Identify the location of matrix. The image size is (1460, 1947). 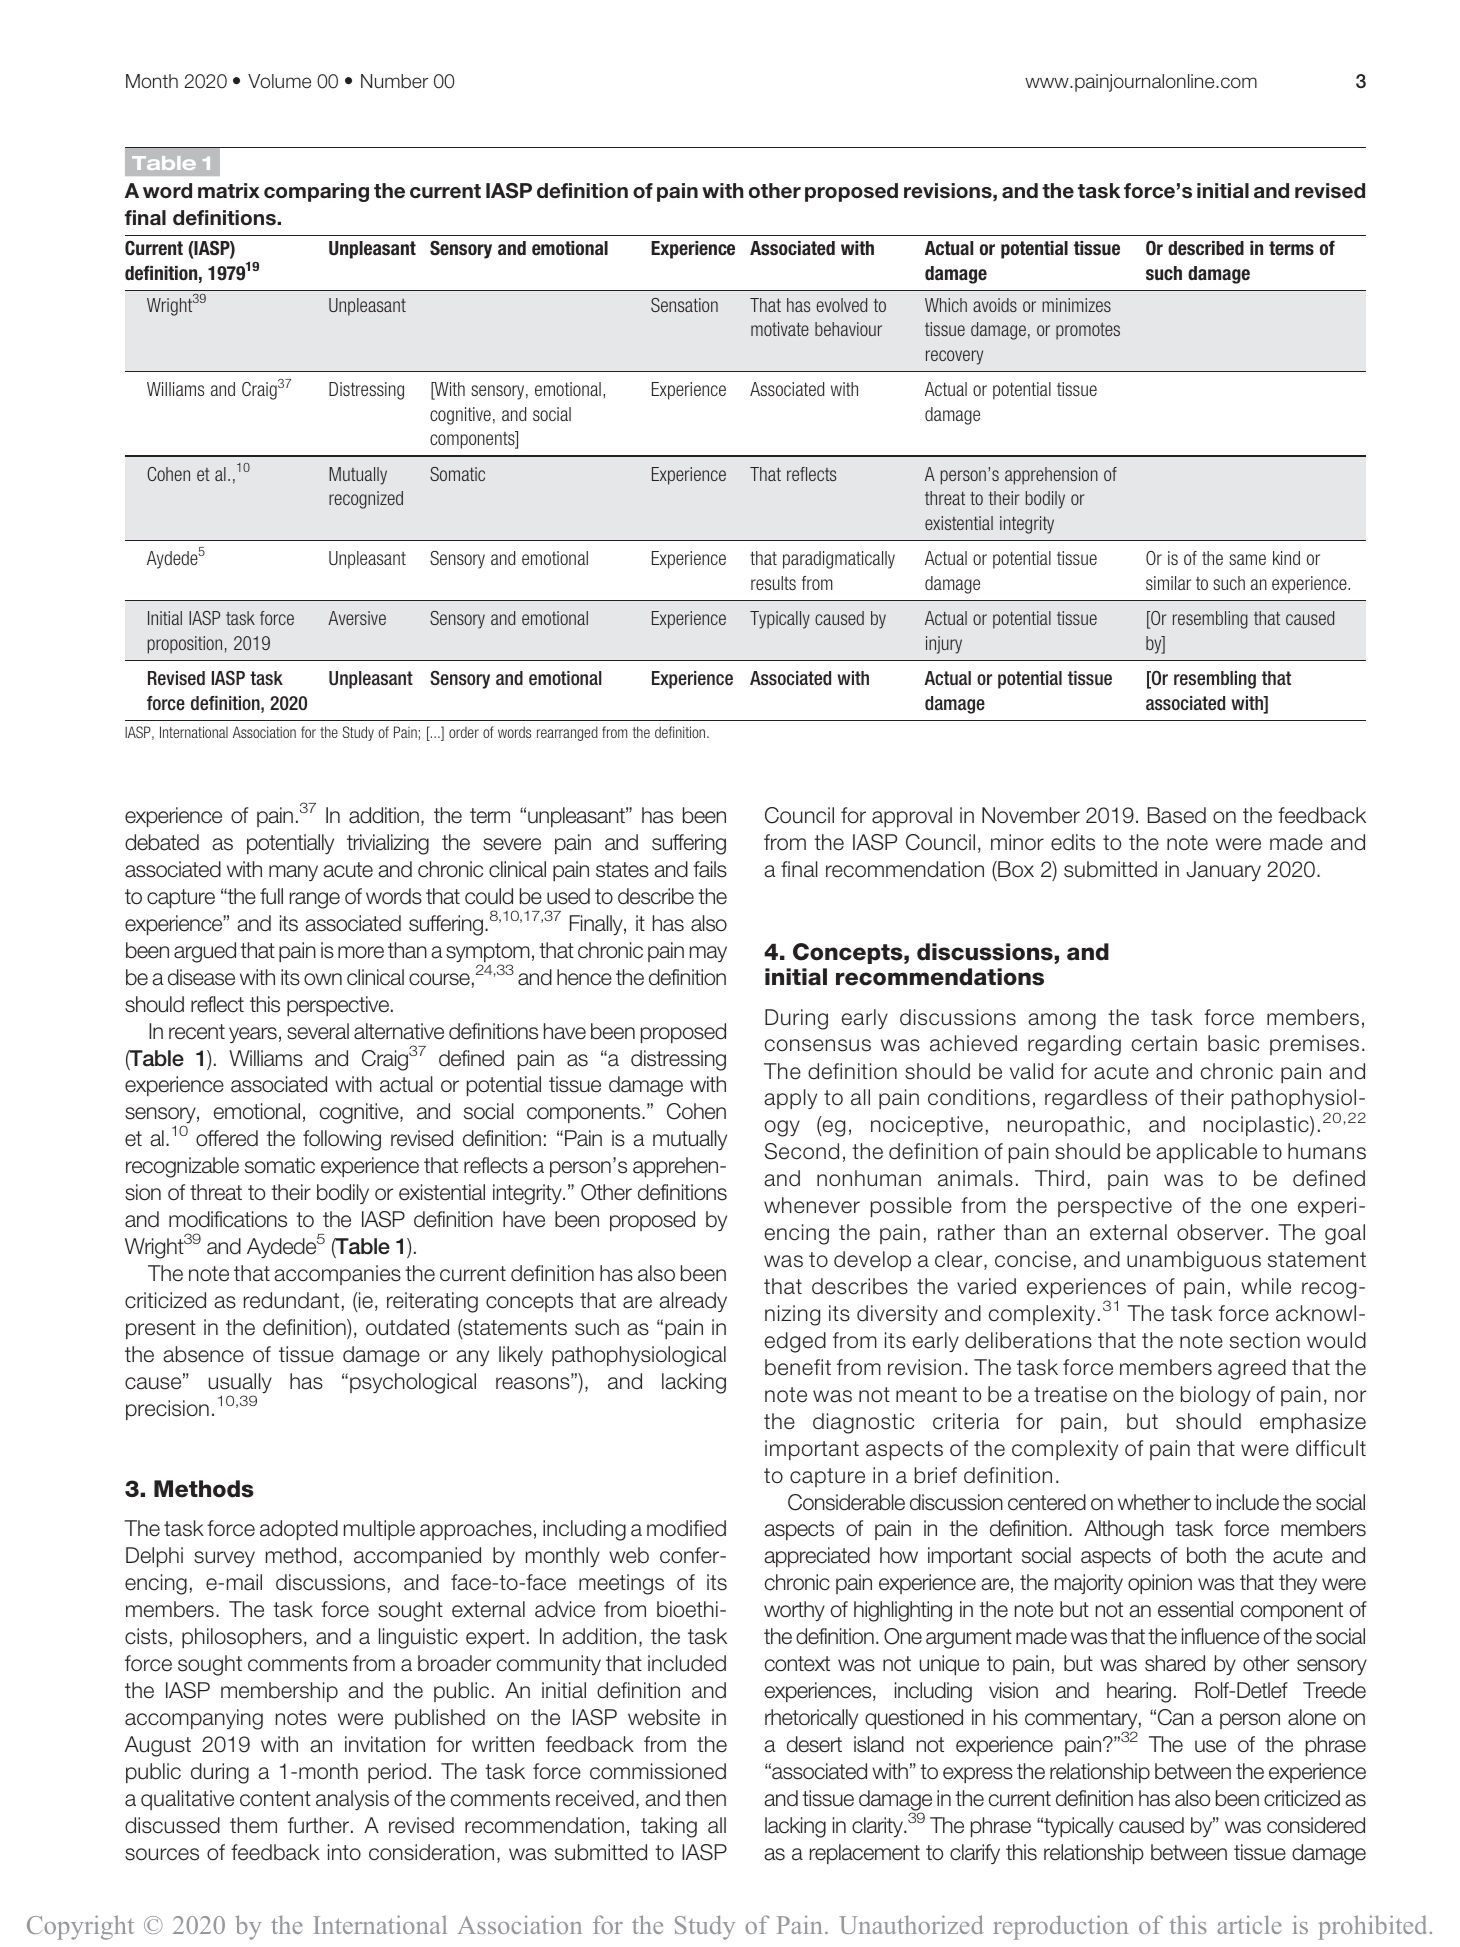
(229, 190).
